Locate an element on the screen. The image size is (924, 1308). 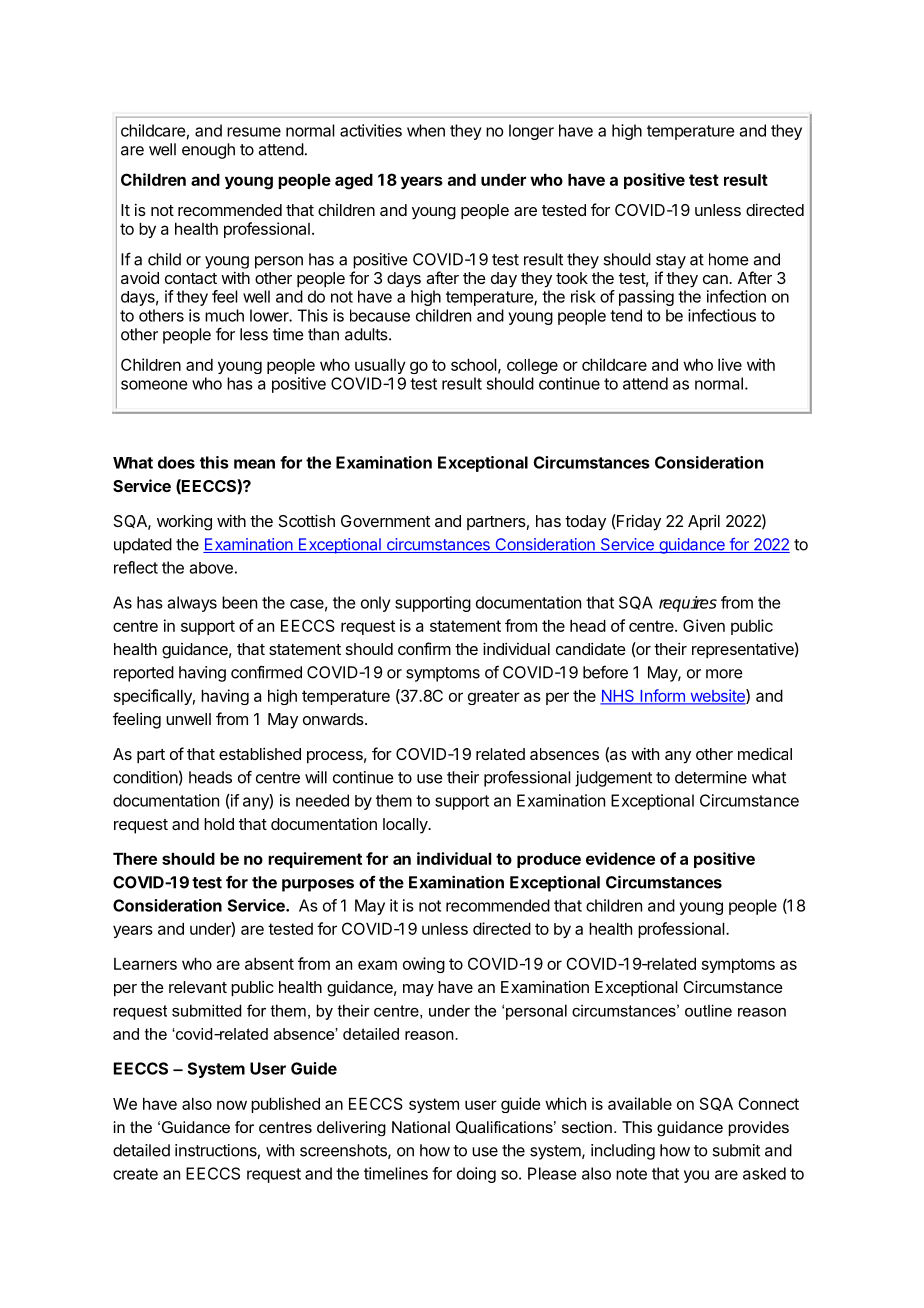
Given is located at coordinates (704, 625).
